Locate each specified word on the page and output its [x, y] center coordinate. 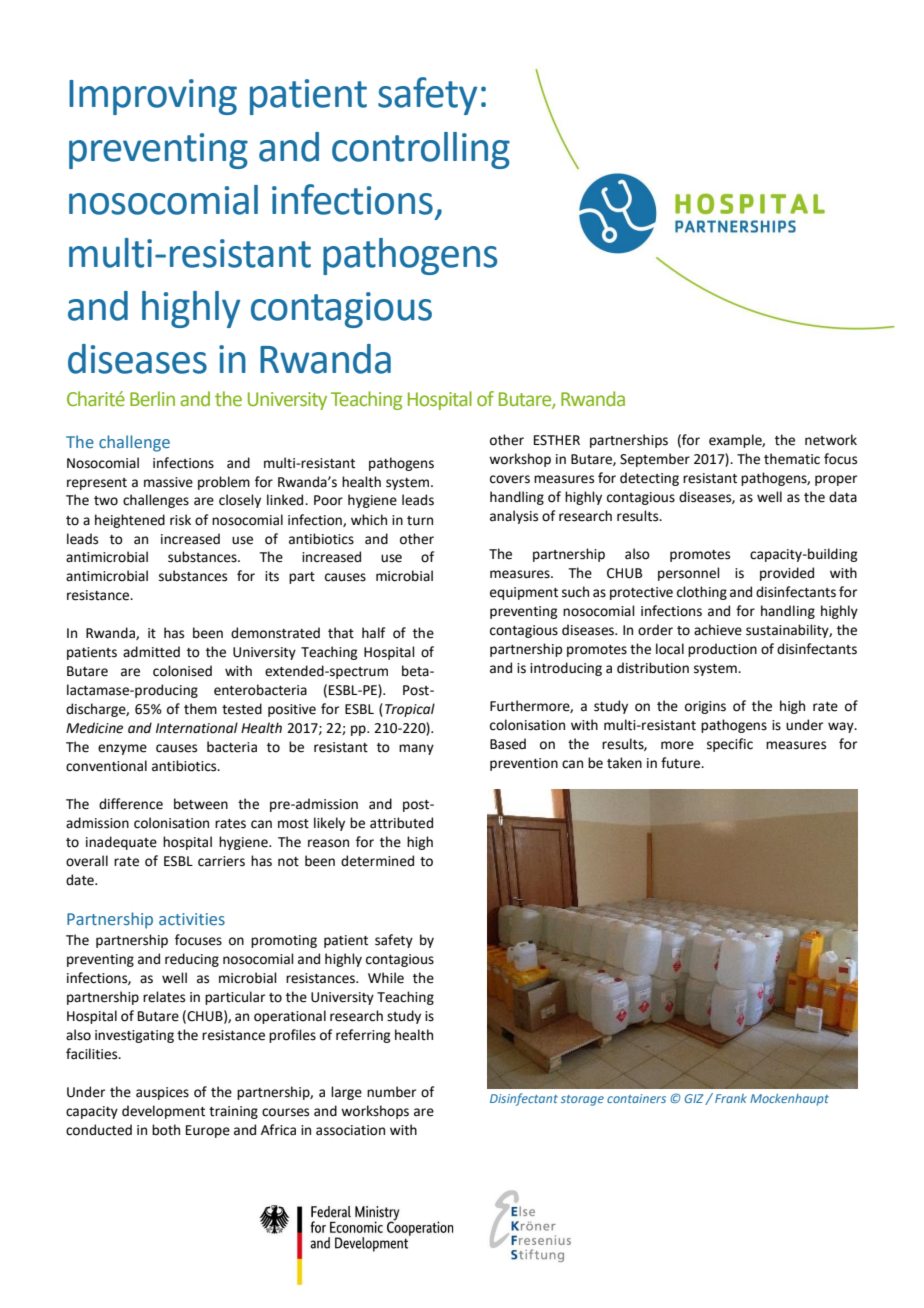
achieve [718, 630]
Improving [153, 97]
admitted [151, 652]
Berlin [152, 399]
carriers [221, 861]
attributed [401, 823]
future [682, 763]
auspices [162, 1093]
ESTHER [557, 440]
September [655, 460]
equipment [524, 593]
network [831, 440]
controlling [421, 150]
